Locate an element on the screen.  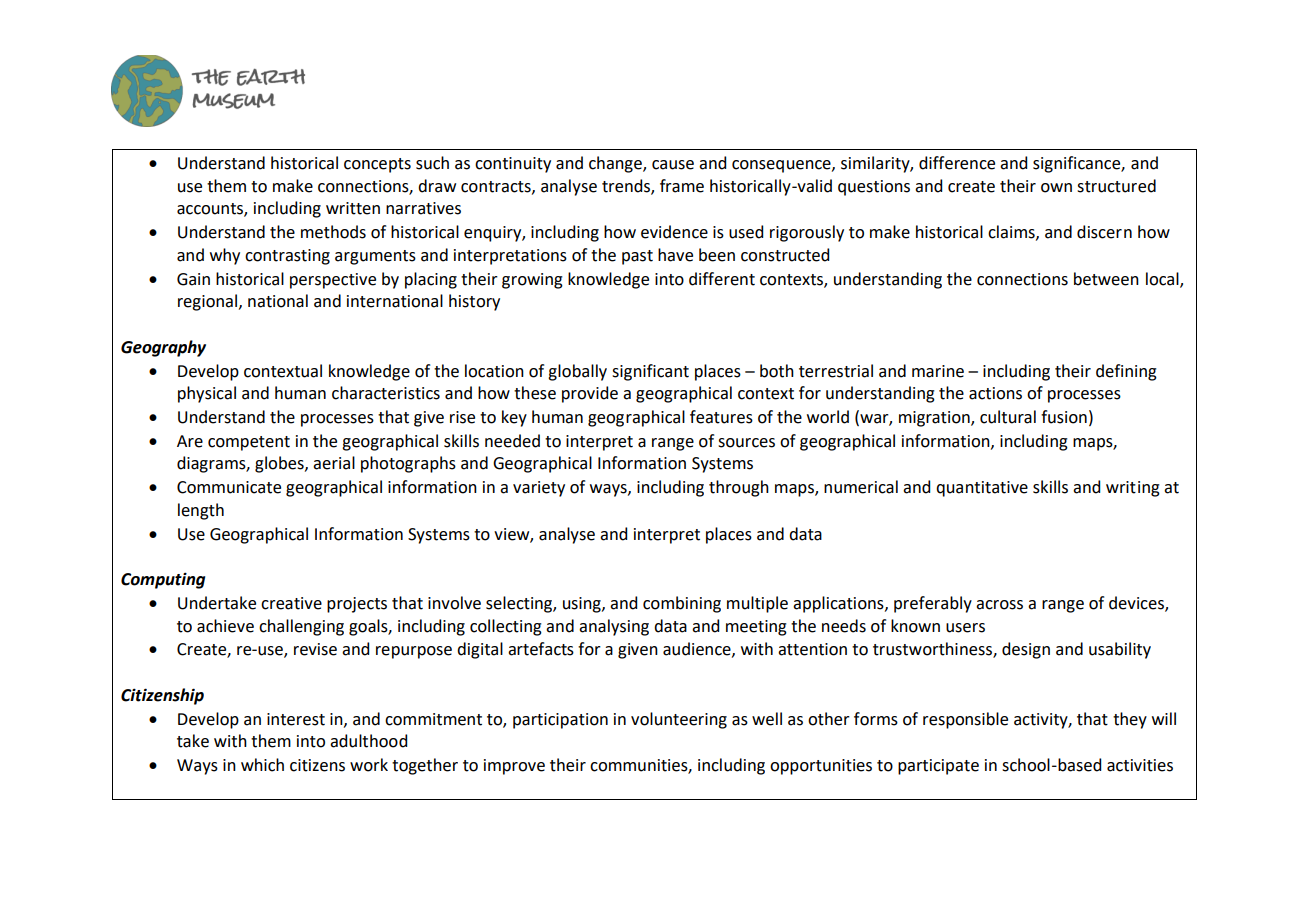
frame is located at coordinates (682, 186).
